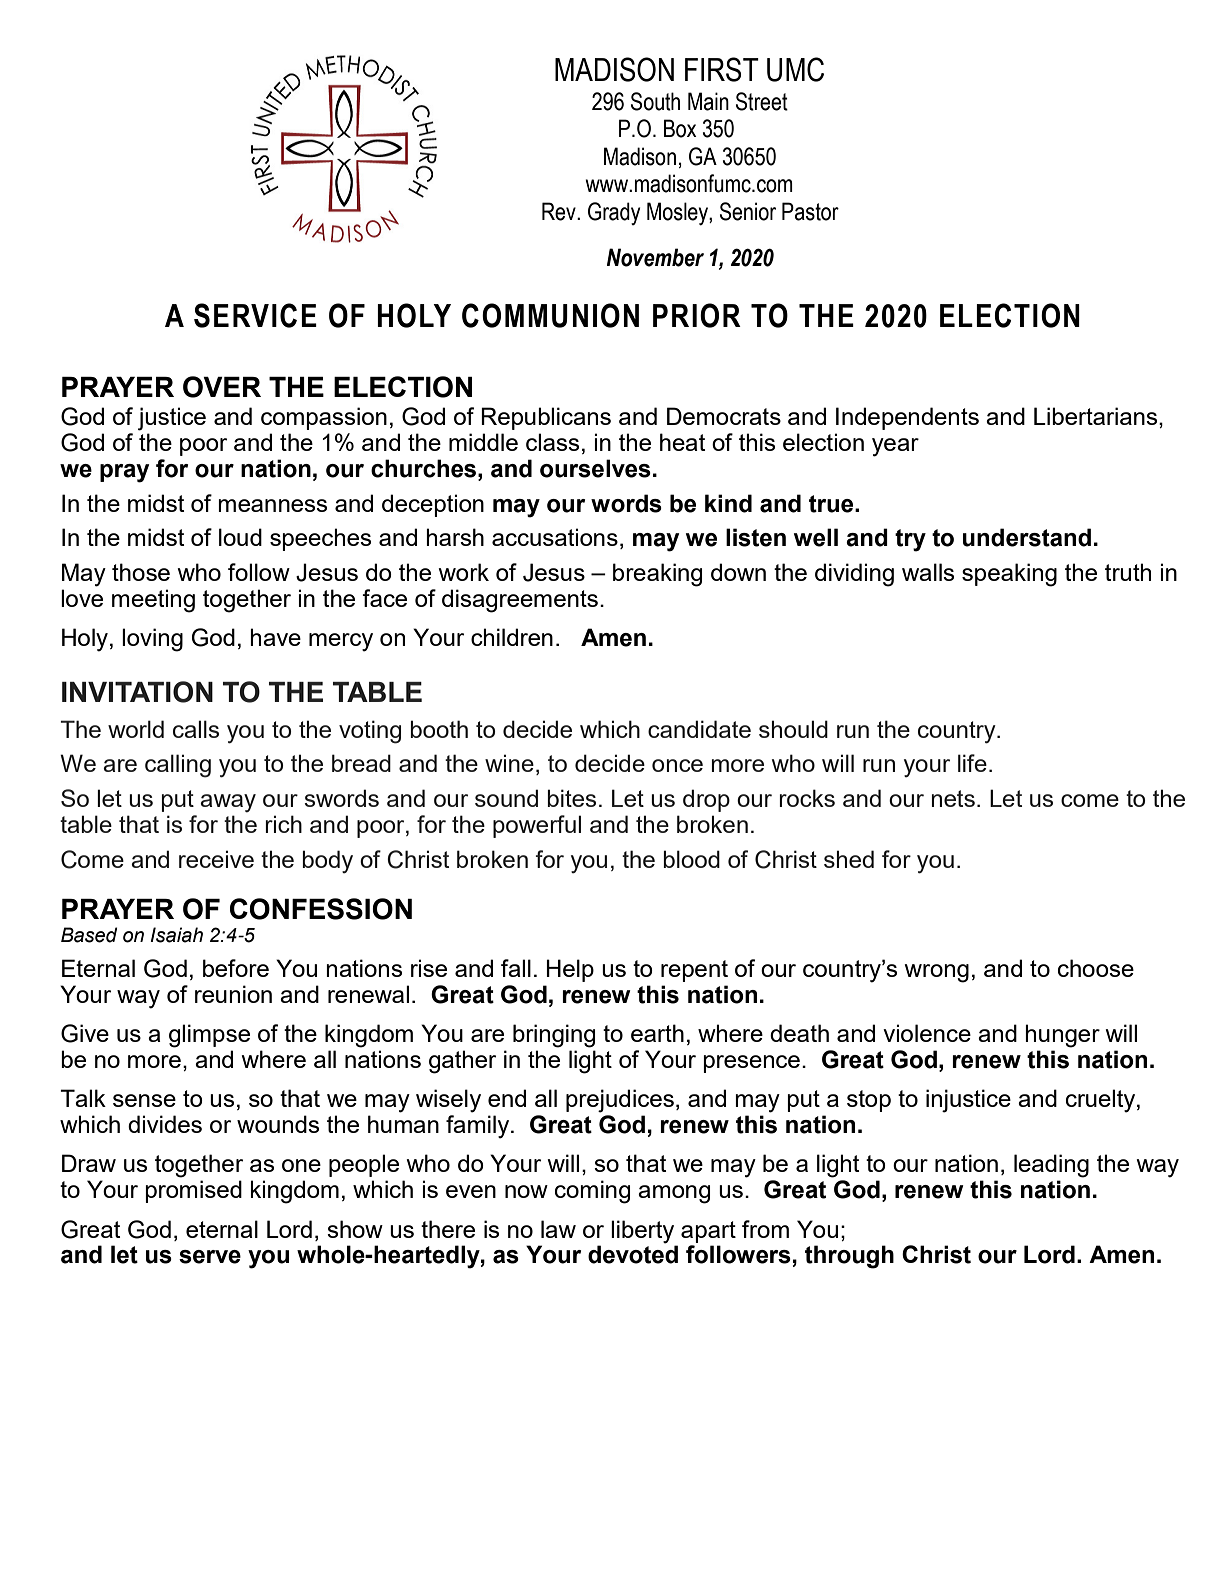  Describe the element at coordinates (193, 1191) in the screenshot. I see `promised` at that location.
